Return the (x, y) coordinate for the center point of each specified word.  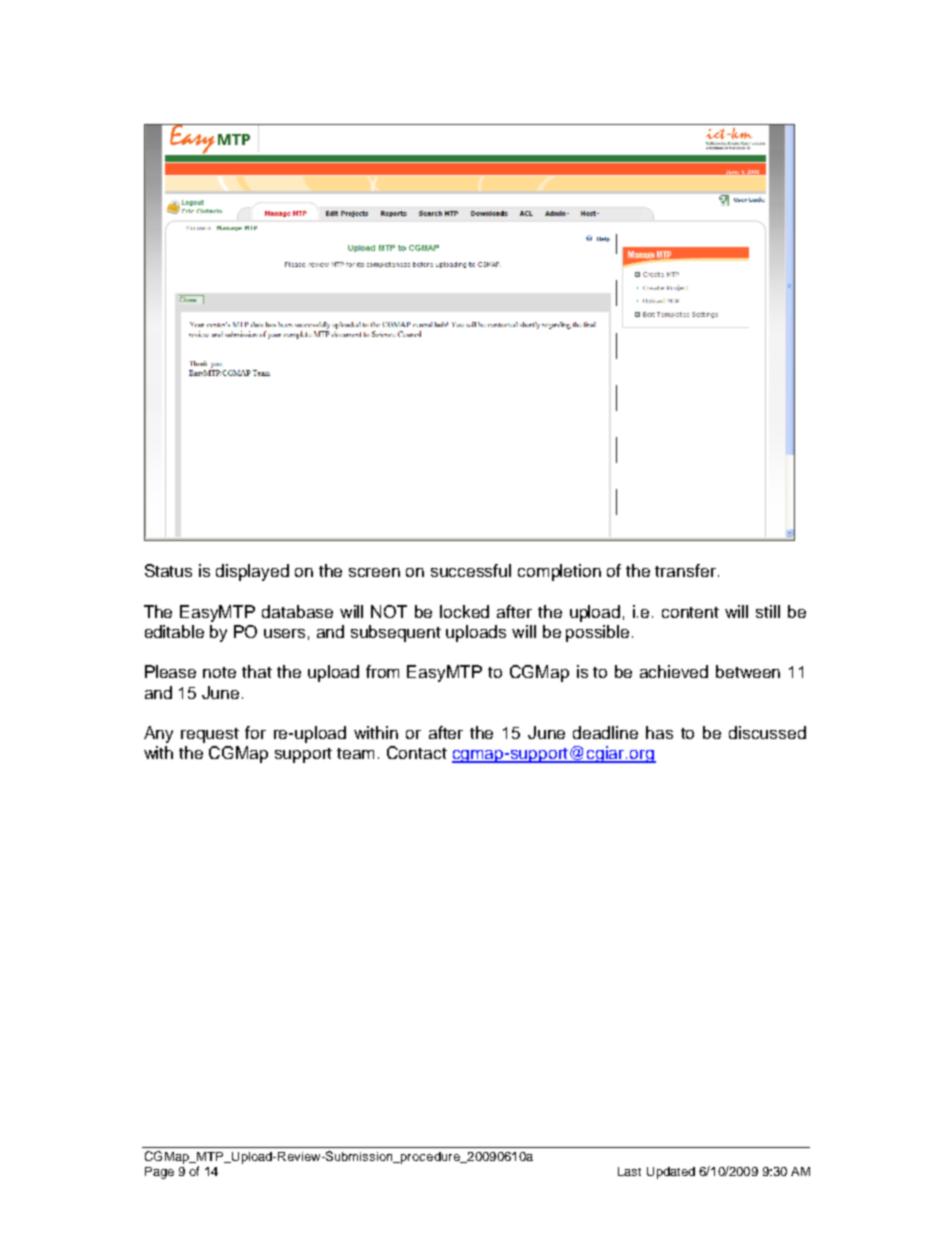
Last (629, 1171)
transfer (685, 570)
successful (471, 570)
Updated (671, 1173)
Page (159, 1173)
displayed (252, 572)
